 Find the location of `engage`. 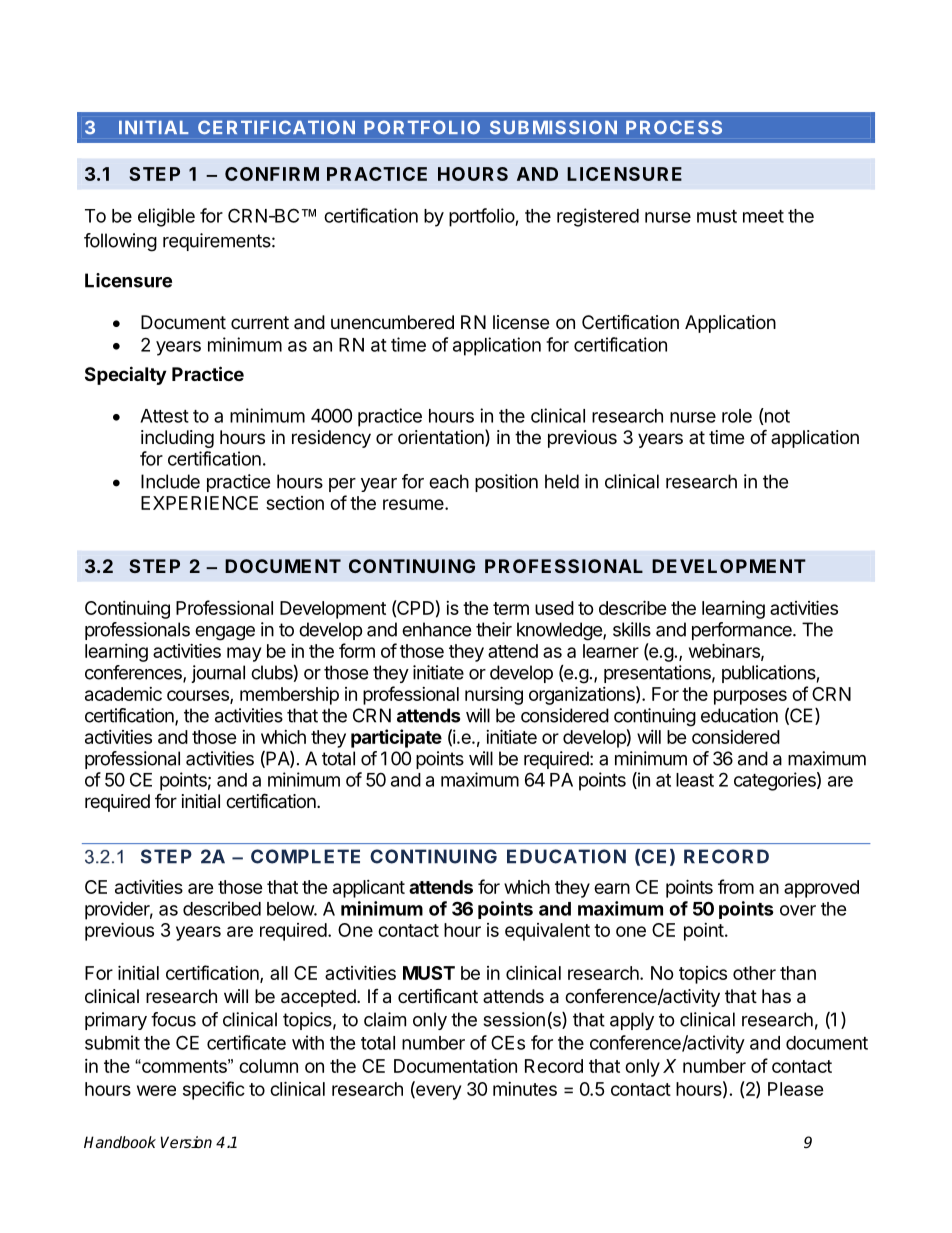

engage is located at coordinates (225, 633).
